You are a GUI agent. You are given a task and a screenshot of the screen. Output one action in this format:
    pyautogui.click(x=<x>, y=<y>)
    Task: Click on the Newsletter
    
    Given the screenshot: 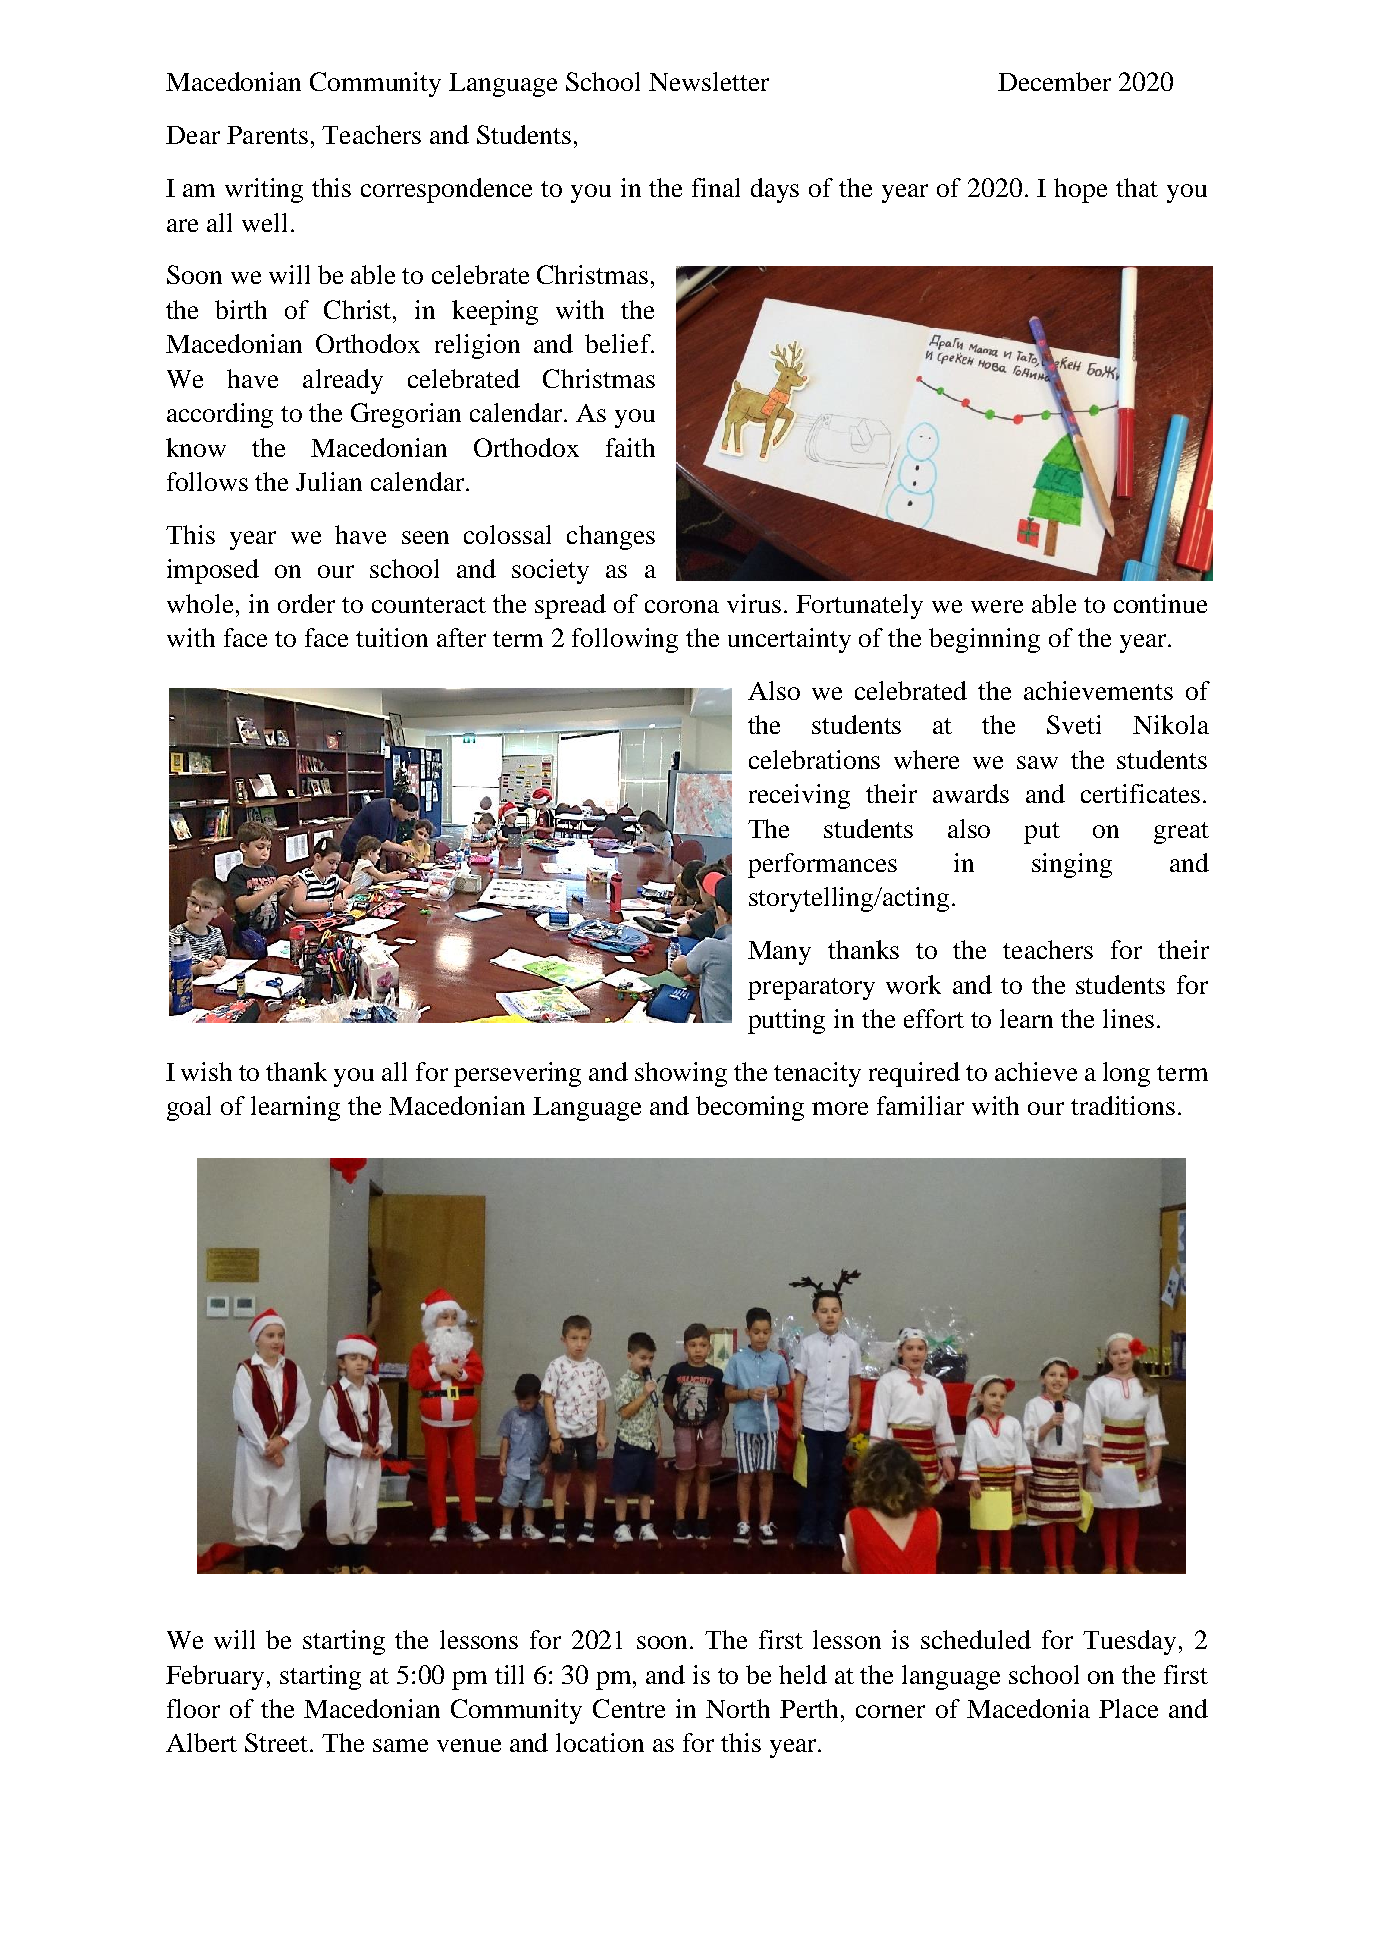 What is the action you would take?
    pyautogui.click(x=709, y=81)
